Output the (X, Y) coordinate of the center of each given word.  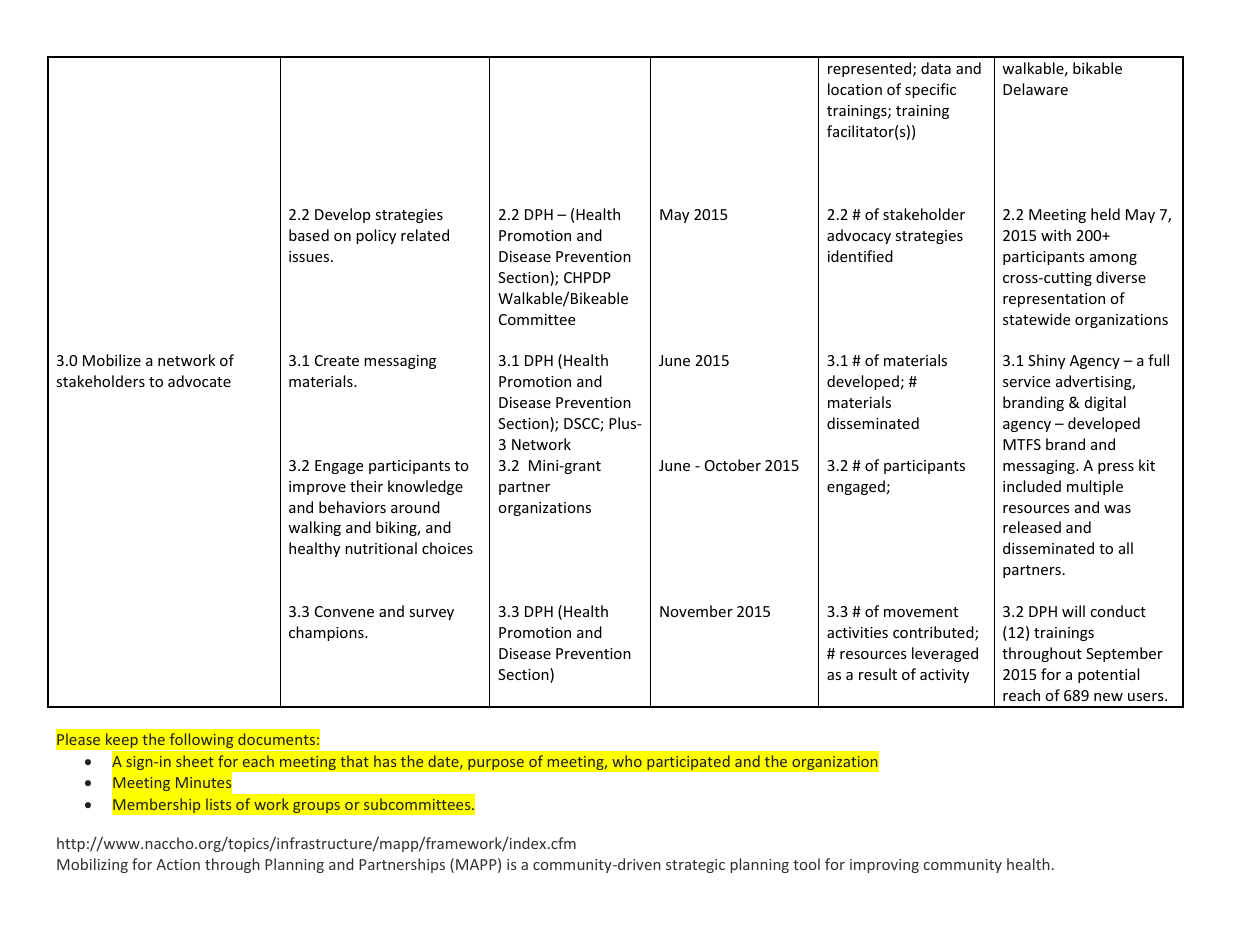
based (309, 235)
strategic (695, 866)
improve (317, 488)
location (855, 89)
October (733, 465)
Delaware (1035, 89)
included (1032, 486)
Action (178, 864)
